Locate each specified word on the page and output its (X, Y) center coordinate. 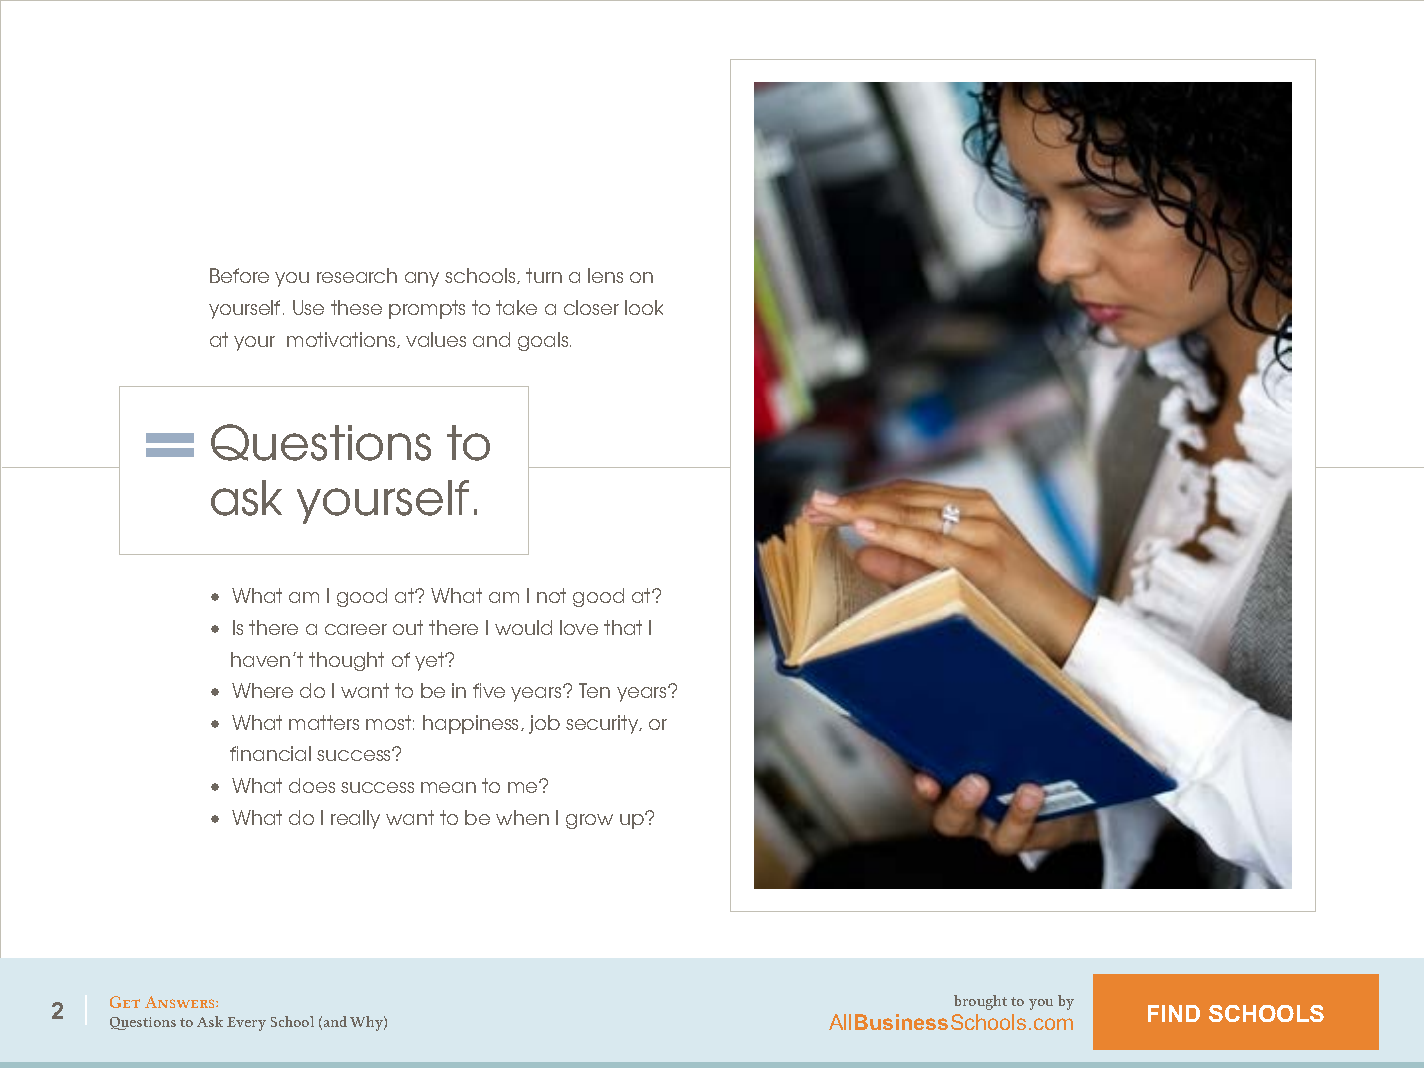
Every (246, 1024)
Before (239, 275)
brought (980, 1002)
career (356, 629)
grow (589, 821)
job (544, 724)
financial (270, 753)
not (551, 595)
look (644, 307)
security (603, 724)
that (623, 627)
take (516, 307)
